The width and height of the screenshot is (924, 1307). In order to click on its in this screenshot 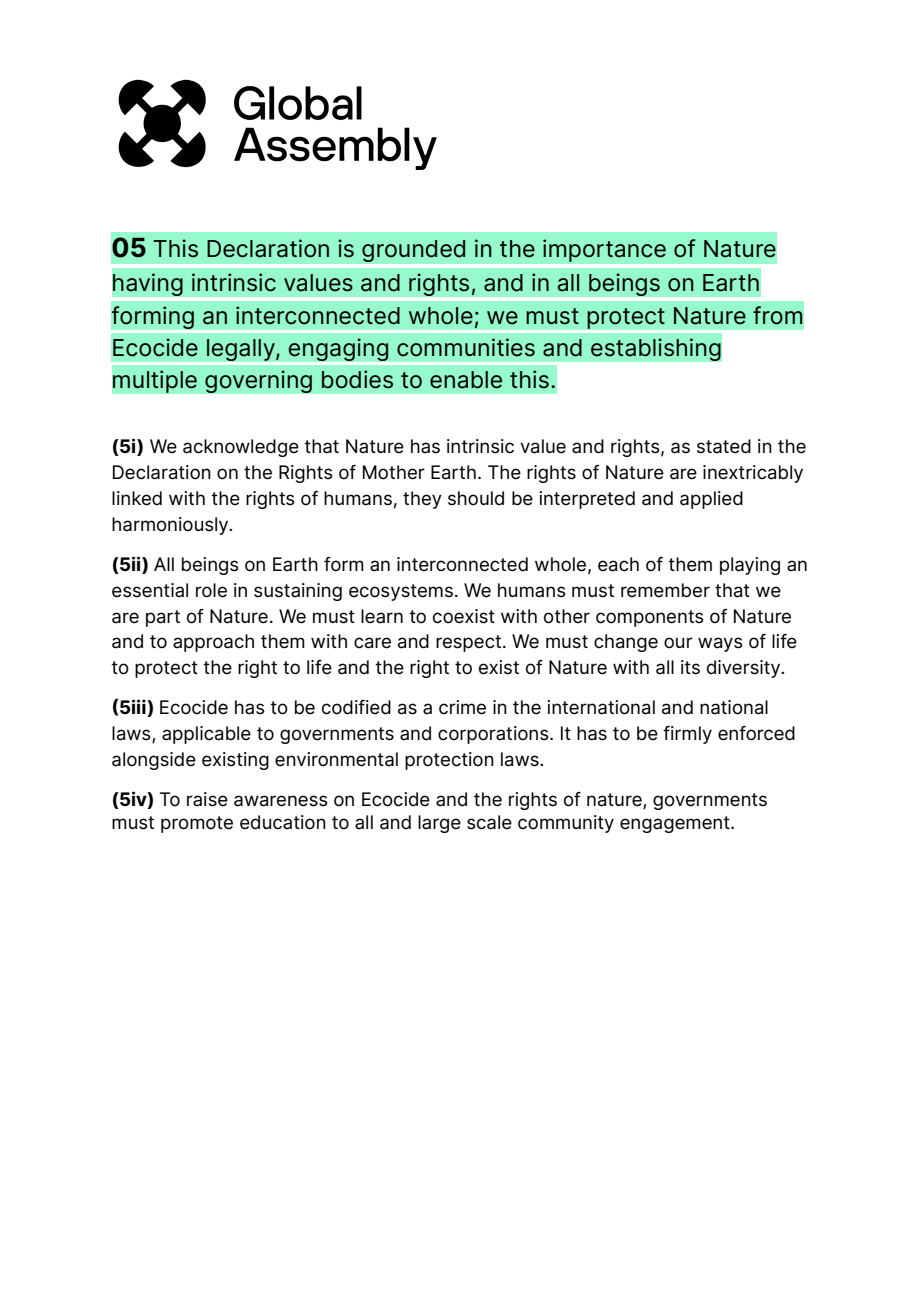, I will do `click(690, 667)`.
